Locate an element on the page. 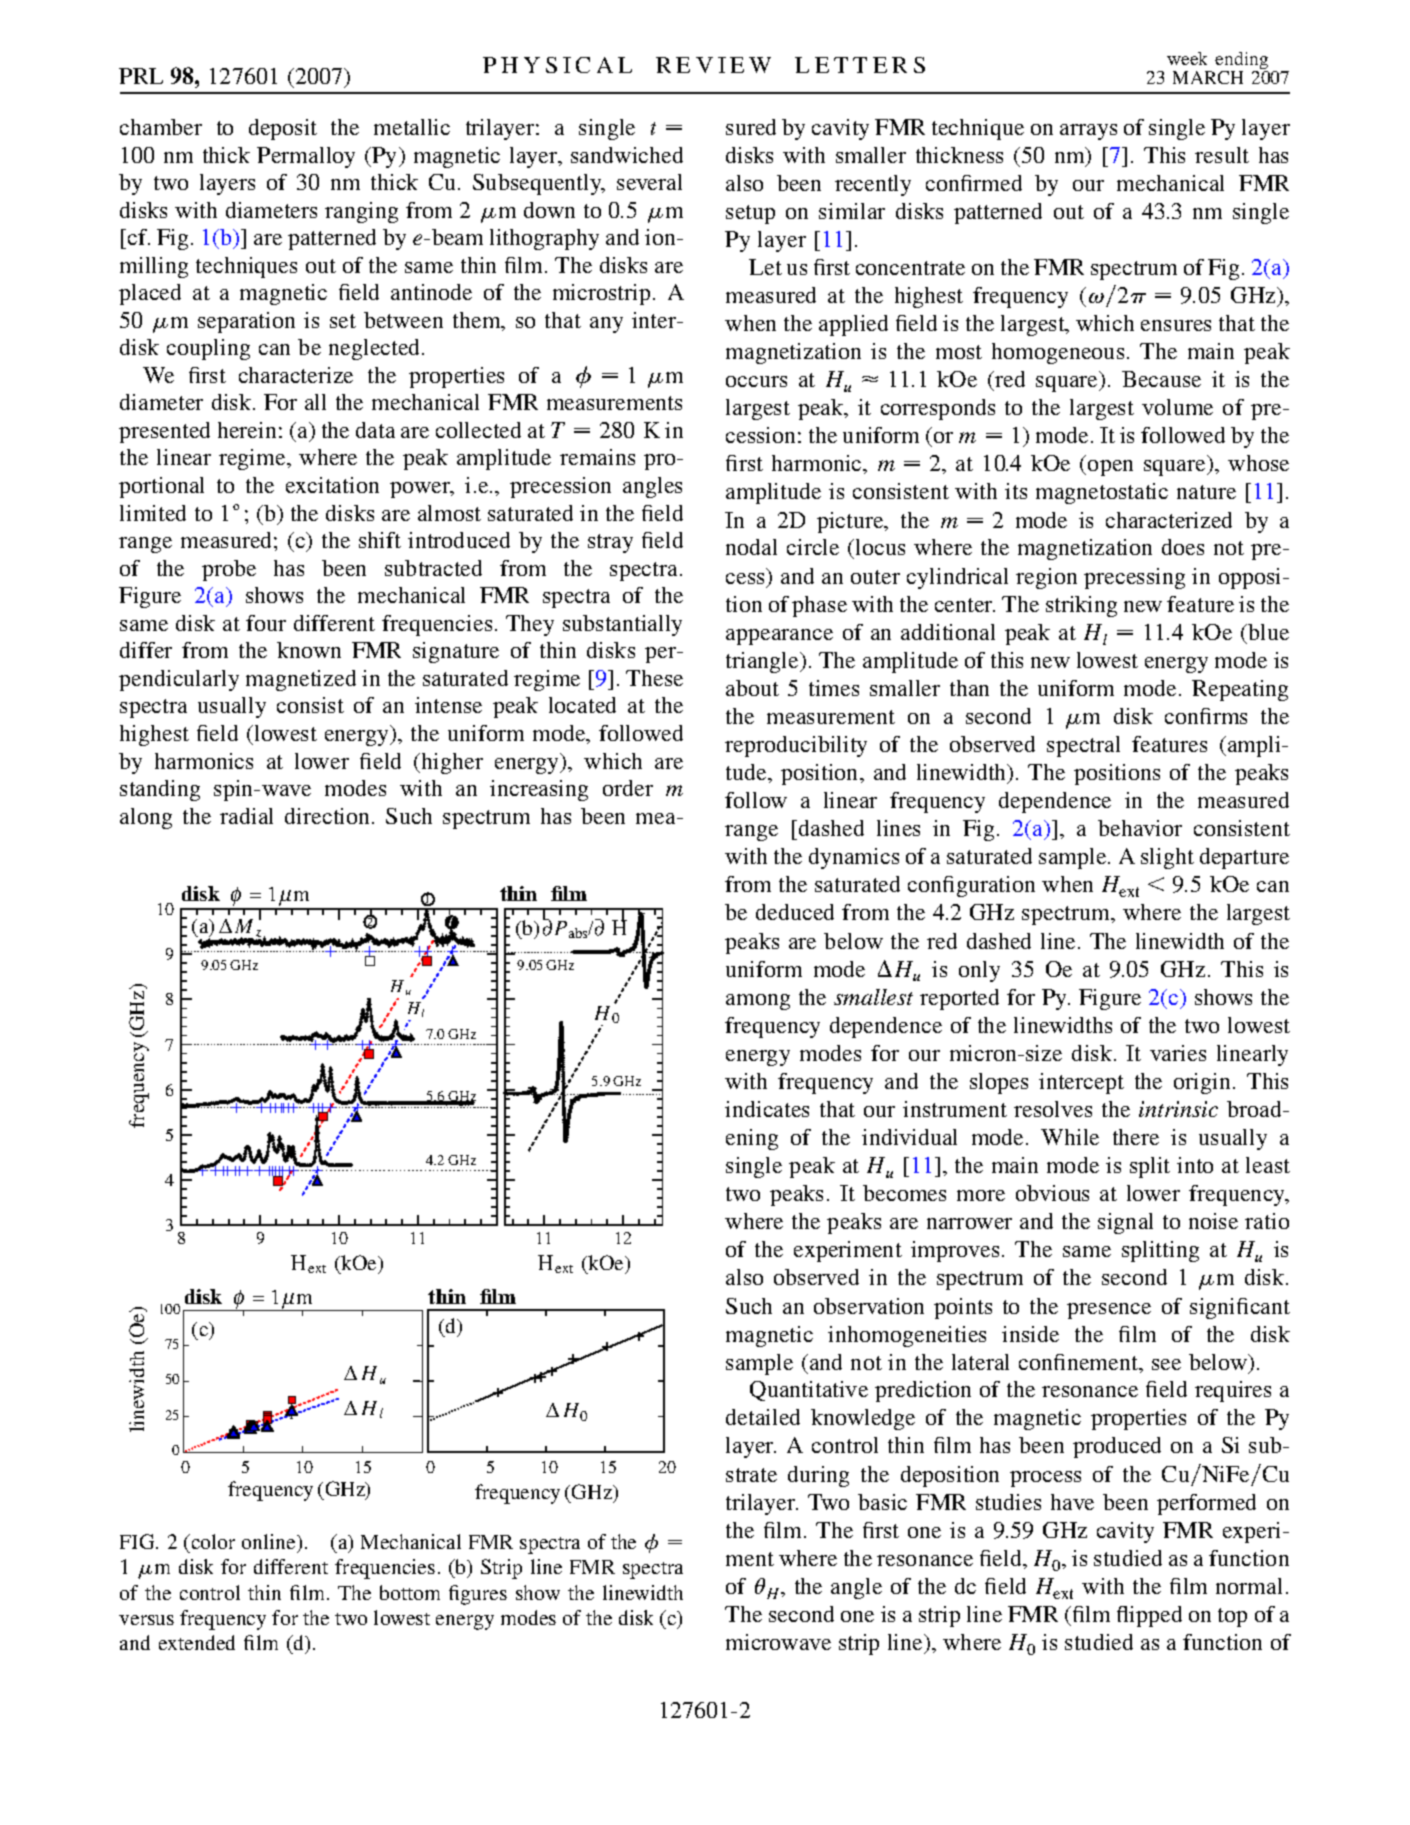  arrays is located at coordinates (1088, 132).
